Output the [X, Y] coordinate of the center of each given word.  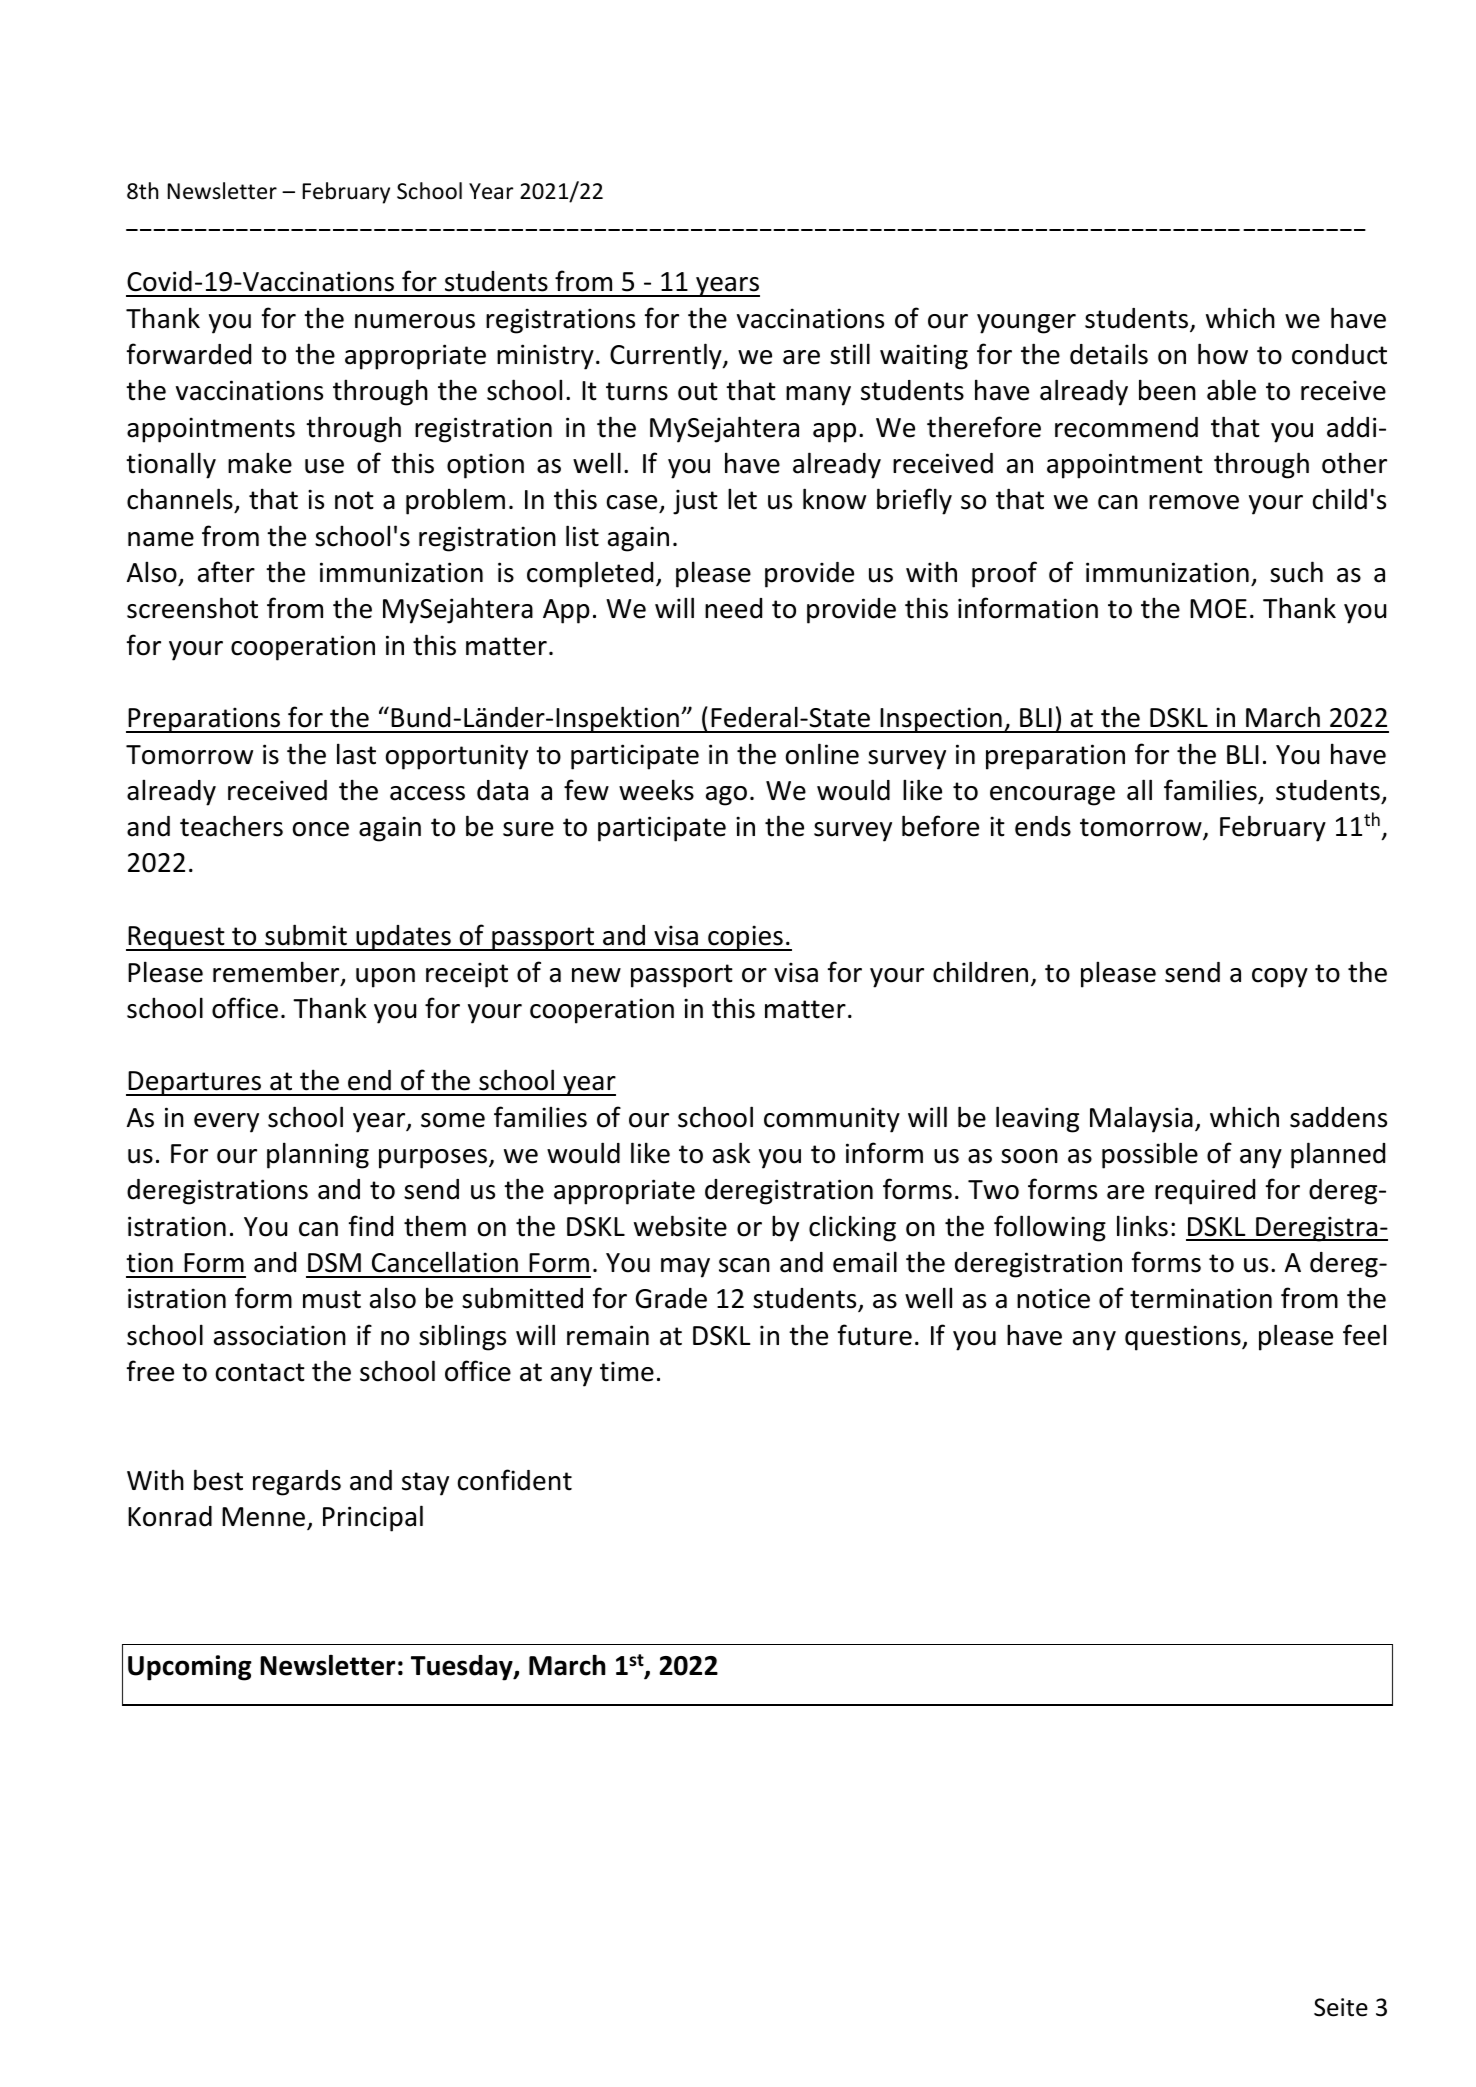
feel [1364, 1335]
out [698, 391]
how [1223, 354]
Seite [1341, 2007]
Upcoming [190, 1668]
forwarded [189, 354]
